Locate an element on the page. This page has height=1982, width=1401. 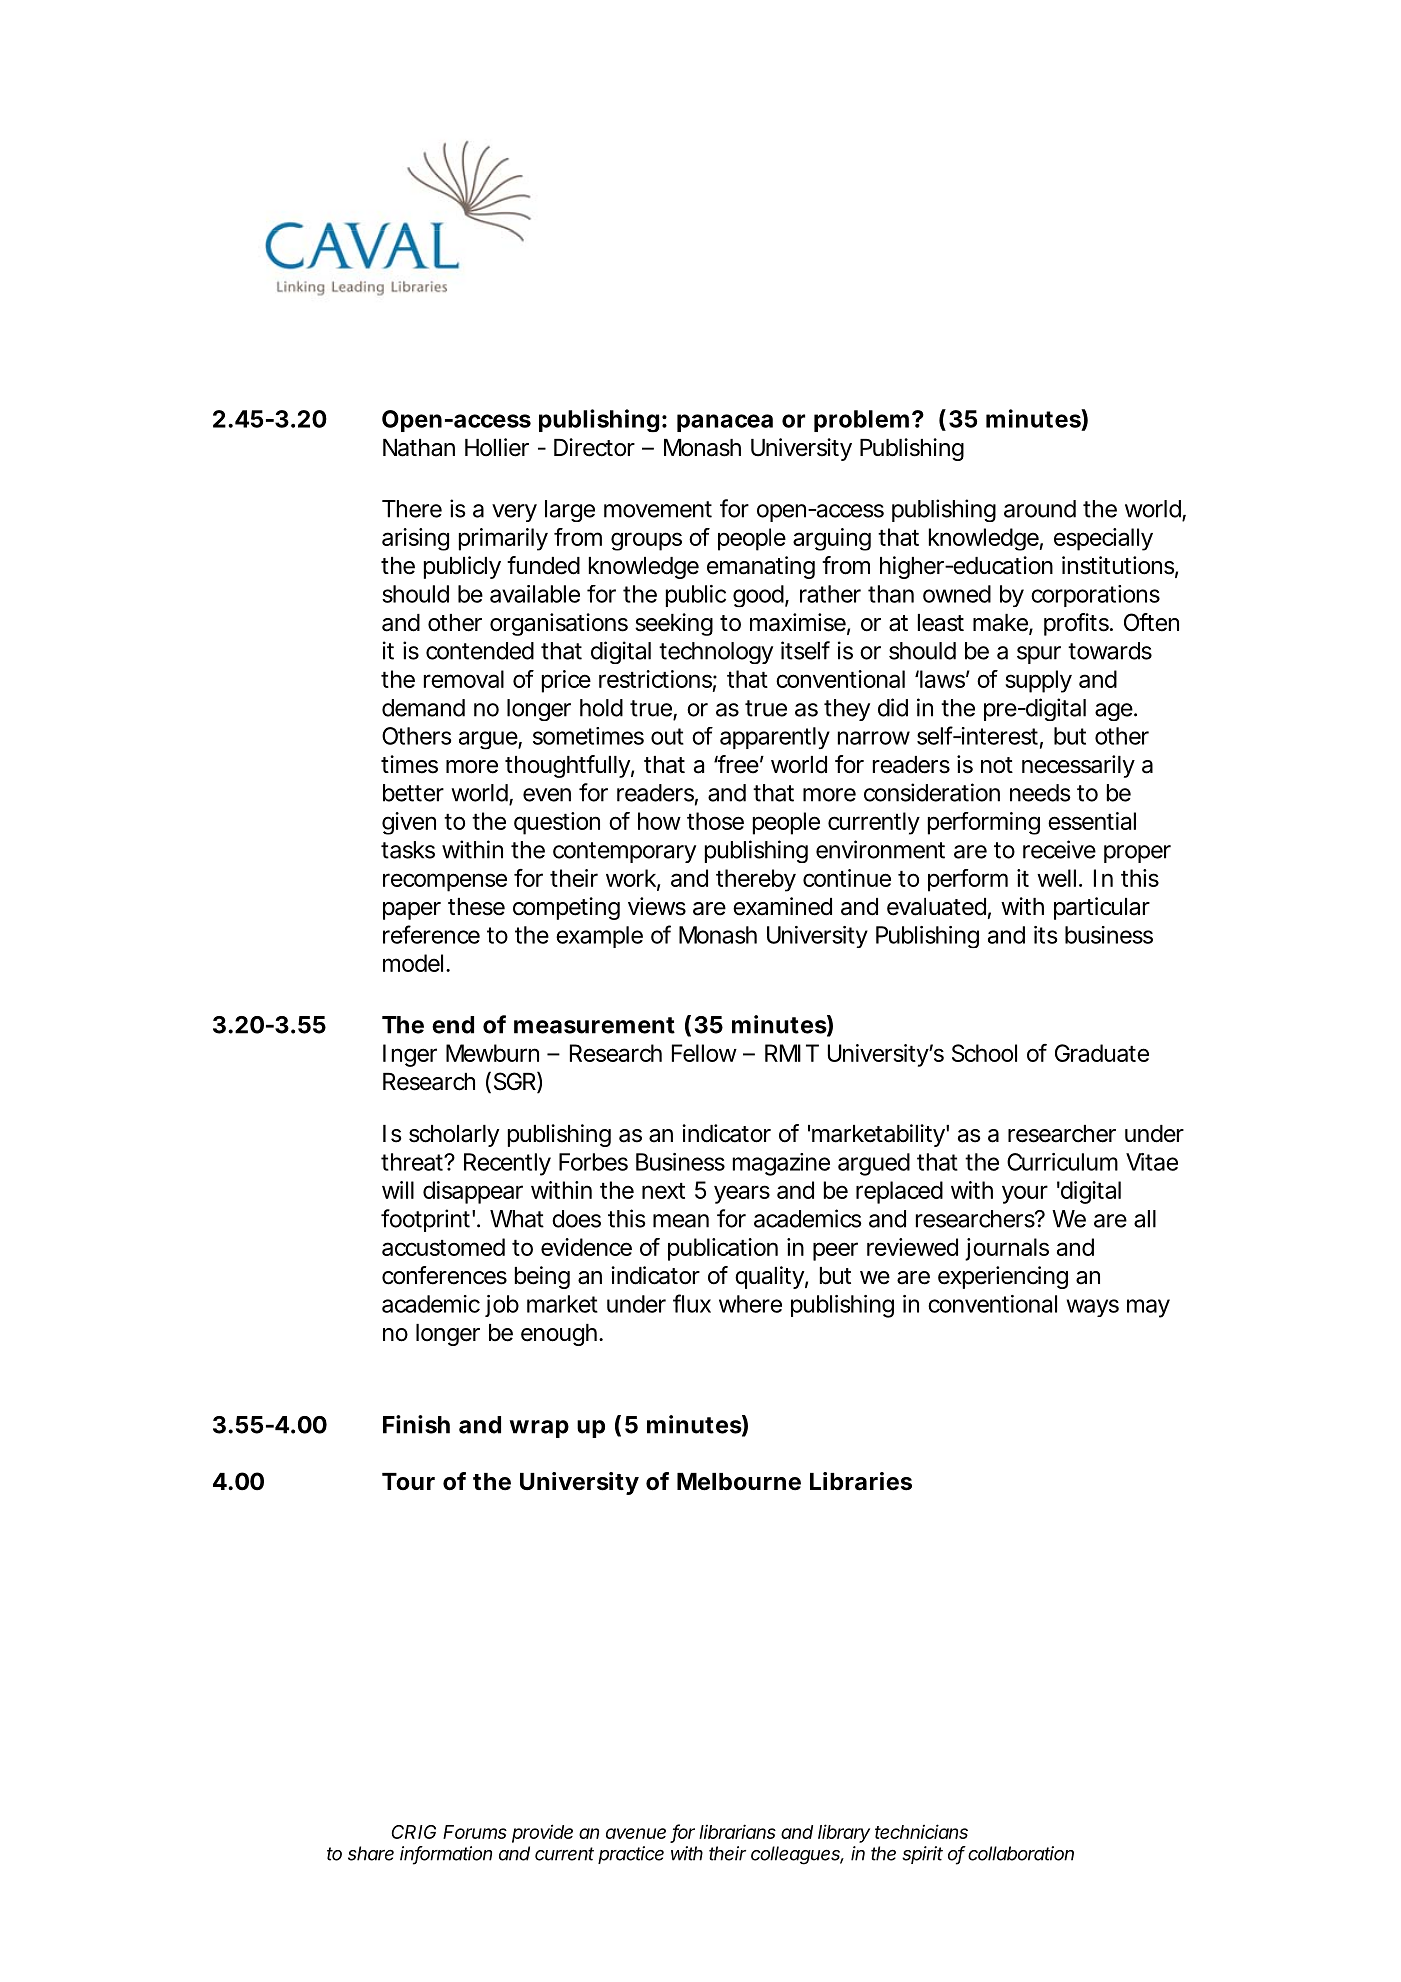
Curriculum is located at coordinates (1062, 1162).
